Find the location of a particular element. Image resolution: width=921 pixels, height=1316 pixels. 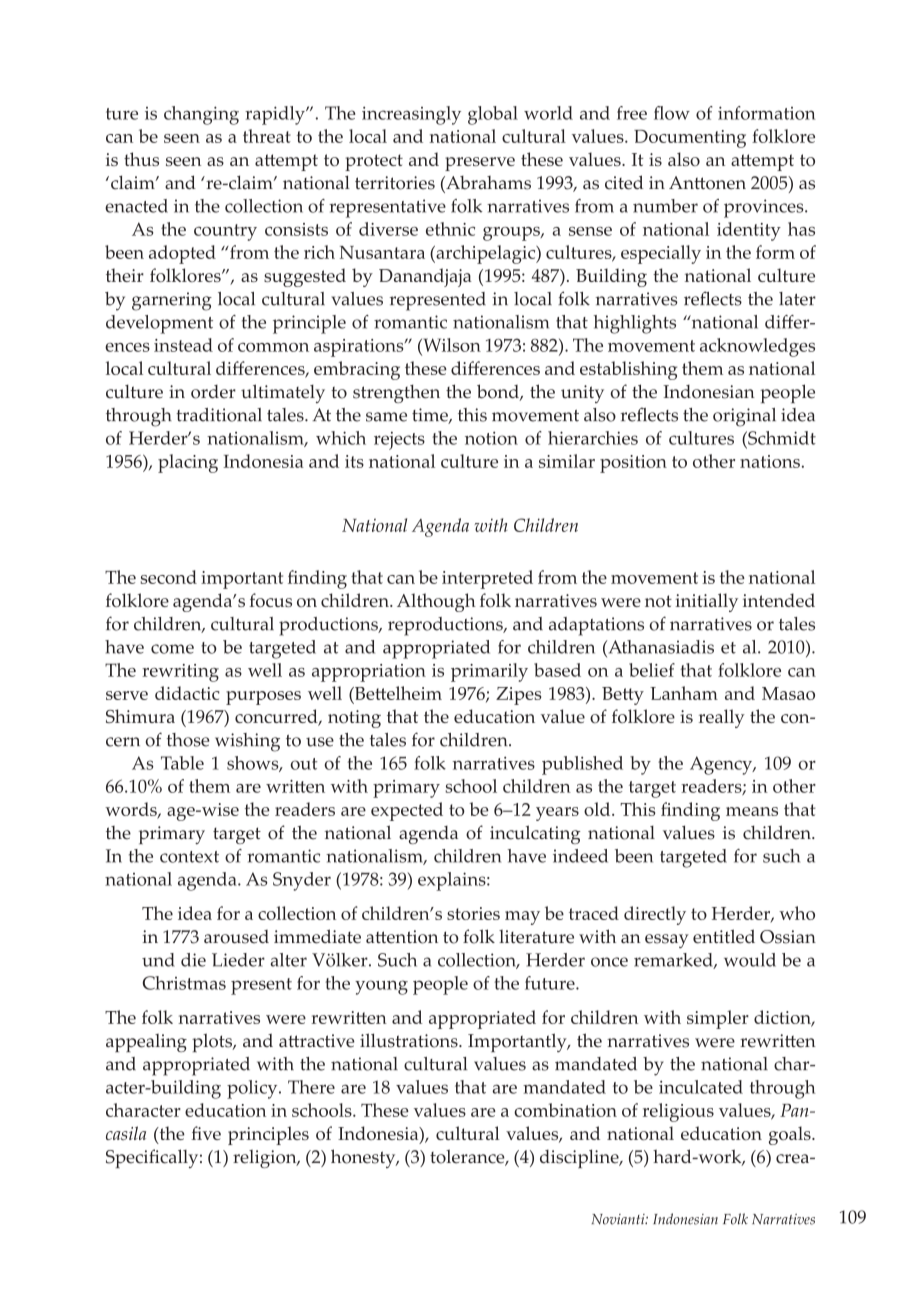

come is located at coordinates (172, 649).
